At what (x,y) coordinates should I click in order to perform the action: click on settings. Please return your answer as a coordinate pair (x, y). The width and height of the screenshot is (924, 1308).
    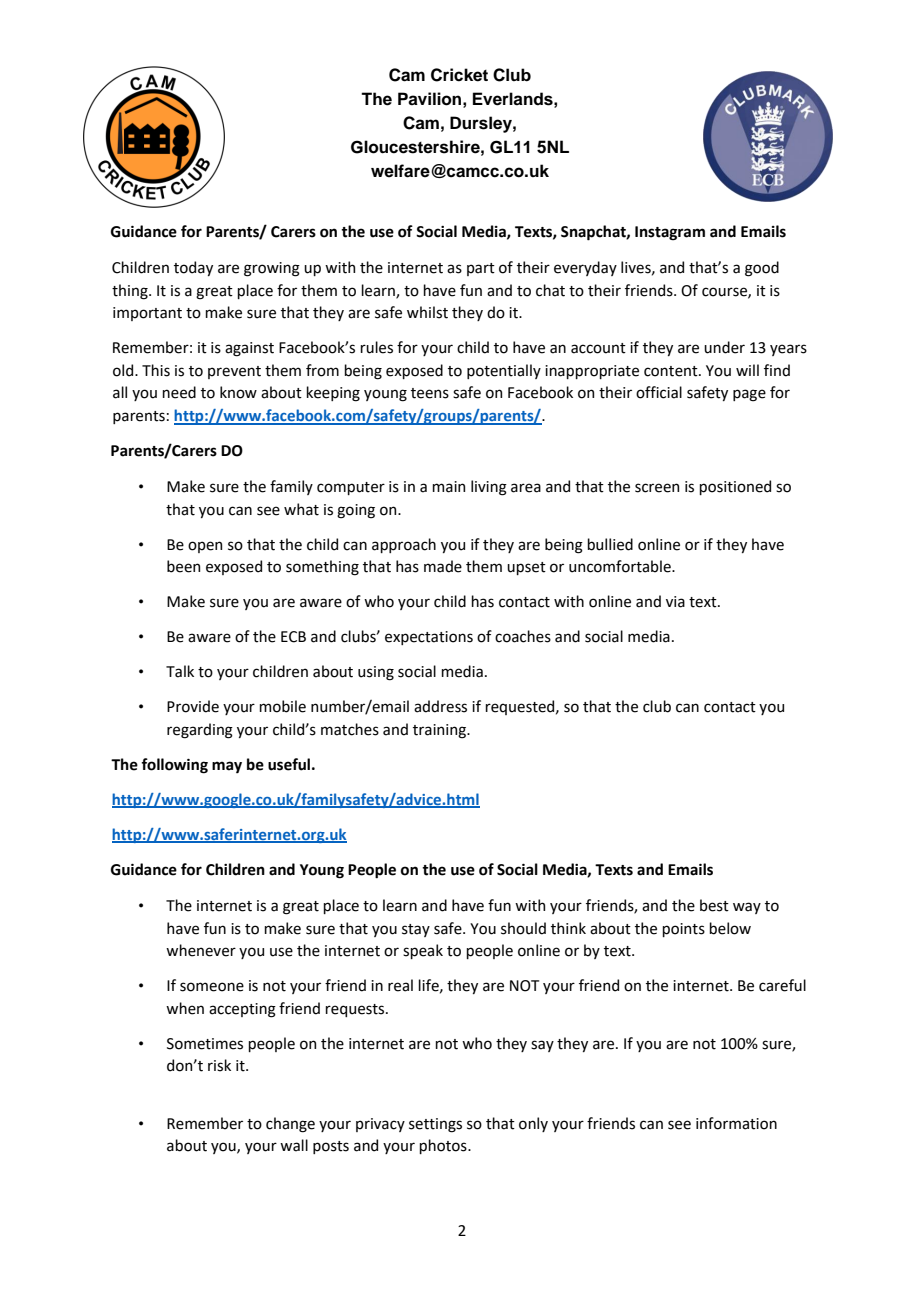
    Looking at the image, I should click on (435, 1125).
